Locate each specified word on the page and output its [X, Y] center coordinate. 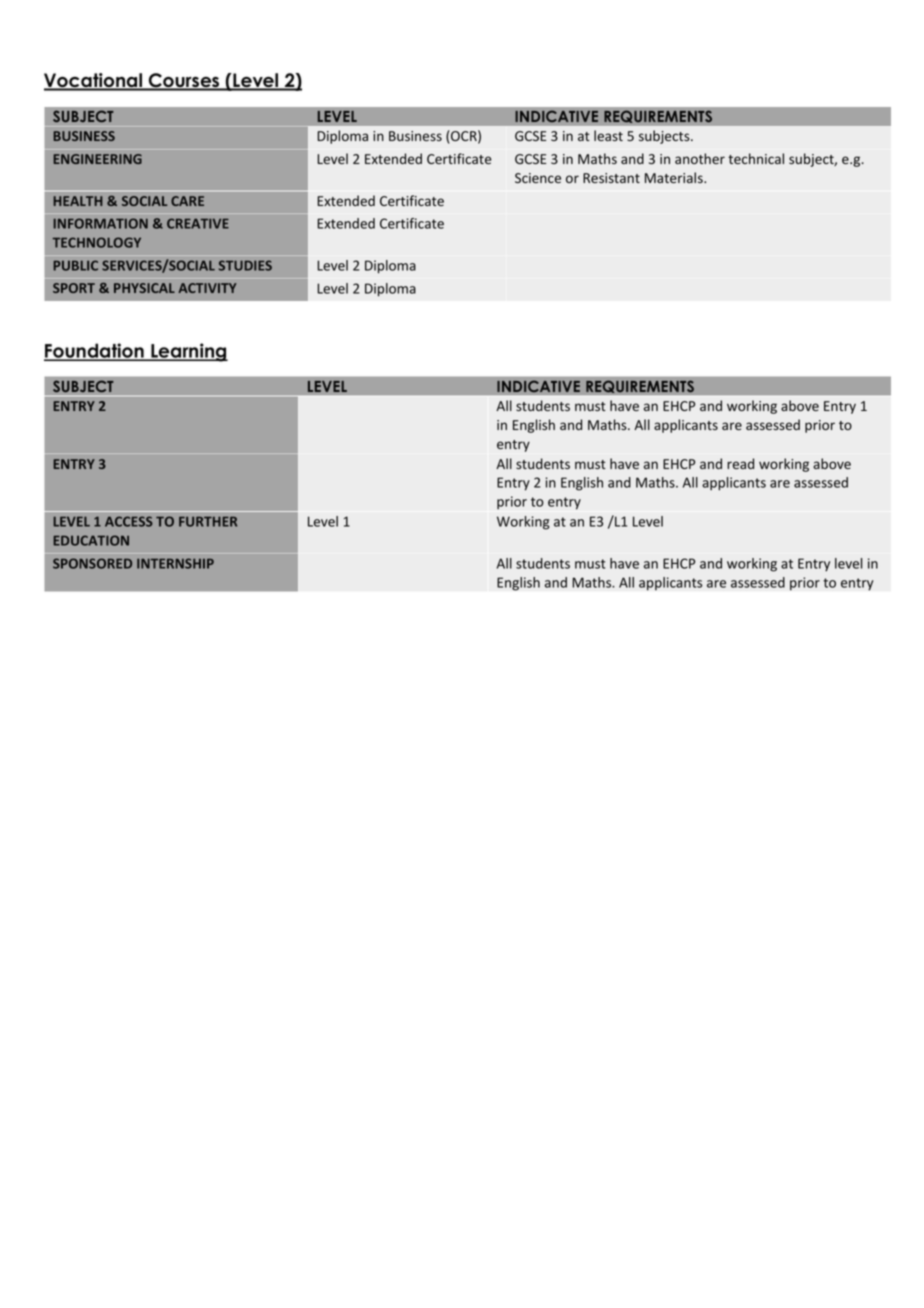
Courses [184, 81]
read [740, 463]
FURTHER [208, 521]
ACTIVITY [207, 288]
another [700, 158]
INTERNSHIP [175, 563]
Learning [188, 352]
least [608, 135]
